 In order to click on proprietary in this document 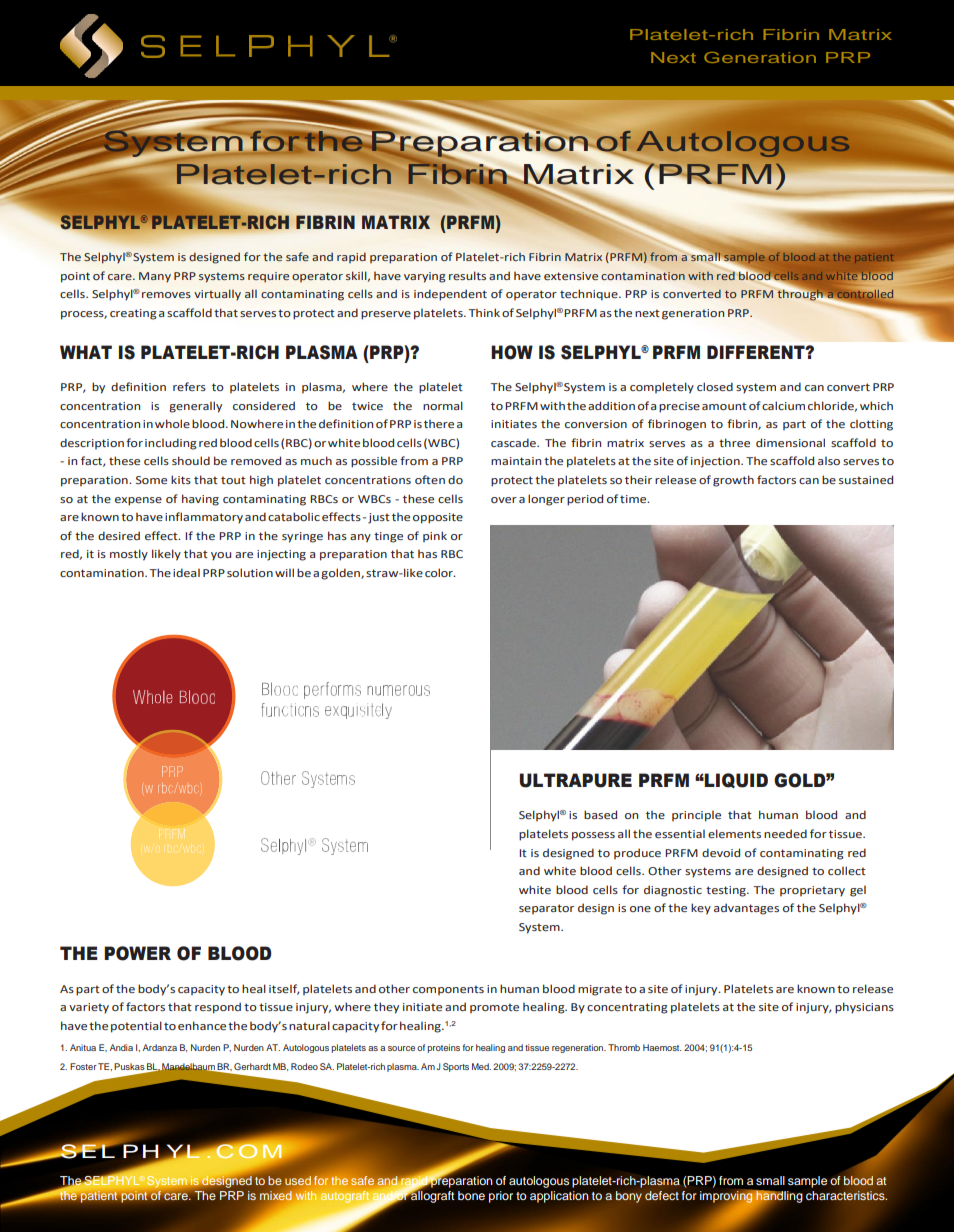, I will do `click(812, 891)`.
